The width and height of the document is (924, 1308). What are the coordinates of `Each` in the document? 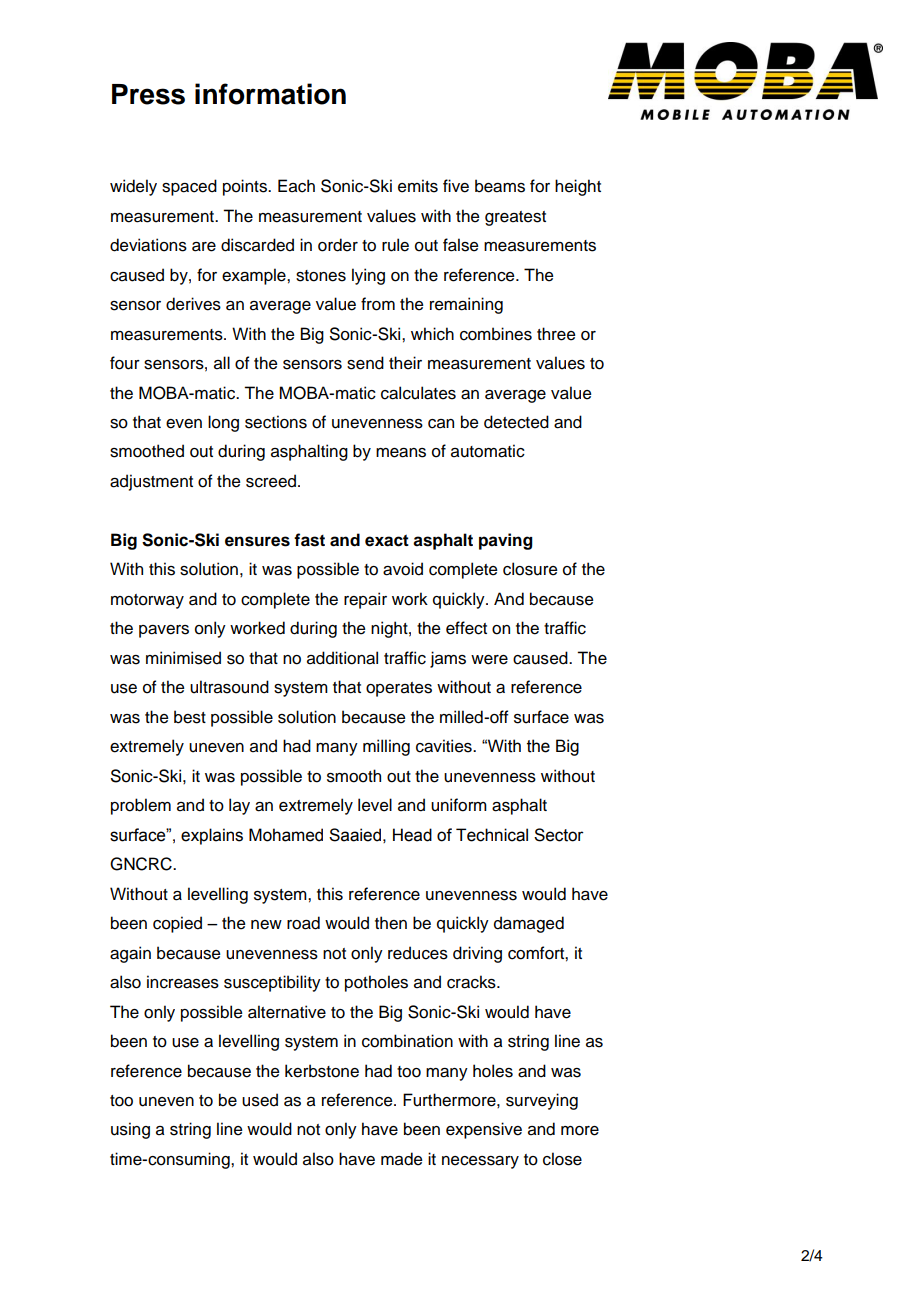 It's located at (296, 186).
